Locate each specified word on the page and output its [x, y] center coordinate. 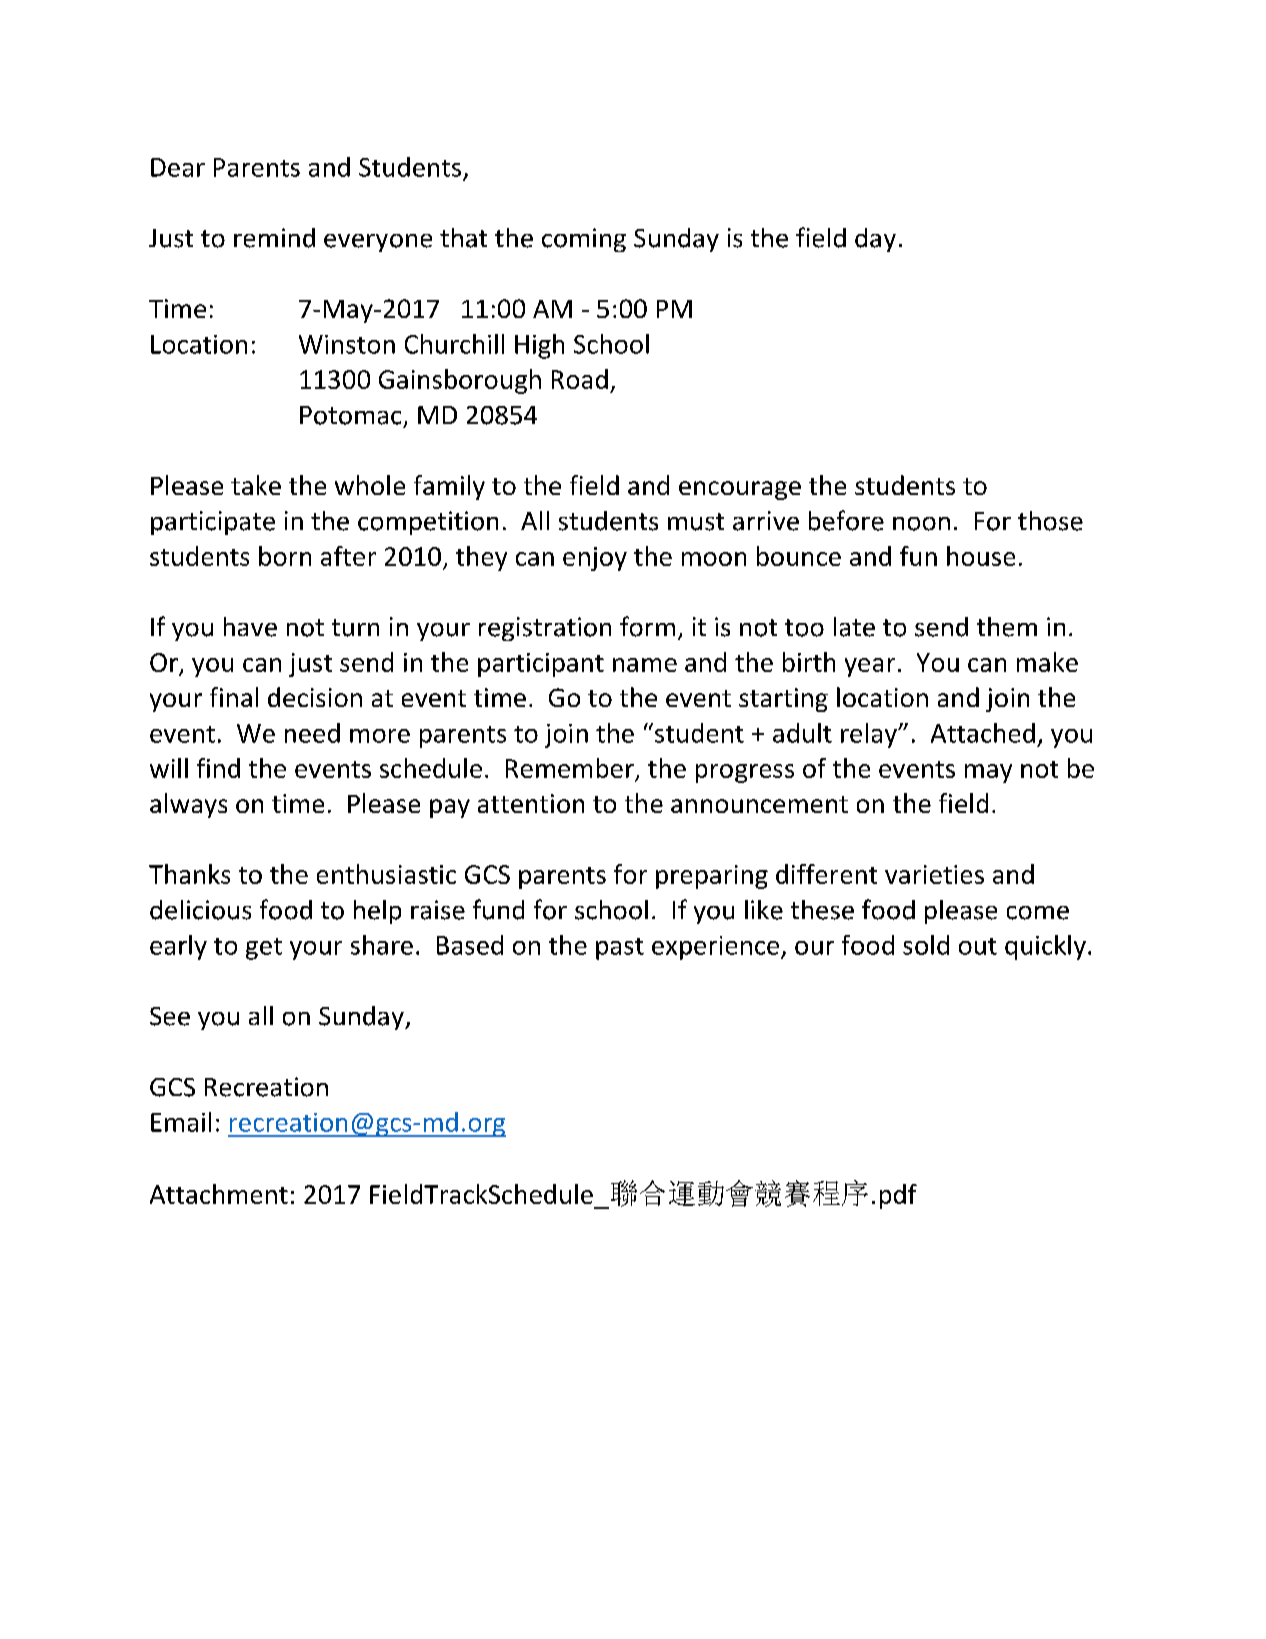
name [645, 665]
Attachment [219, 1194]
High [539, 346]
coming [584, 240]
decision [315, 697]
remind [274, 238]
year [870, 667]
